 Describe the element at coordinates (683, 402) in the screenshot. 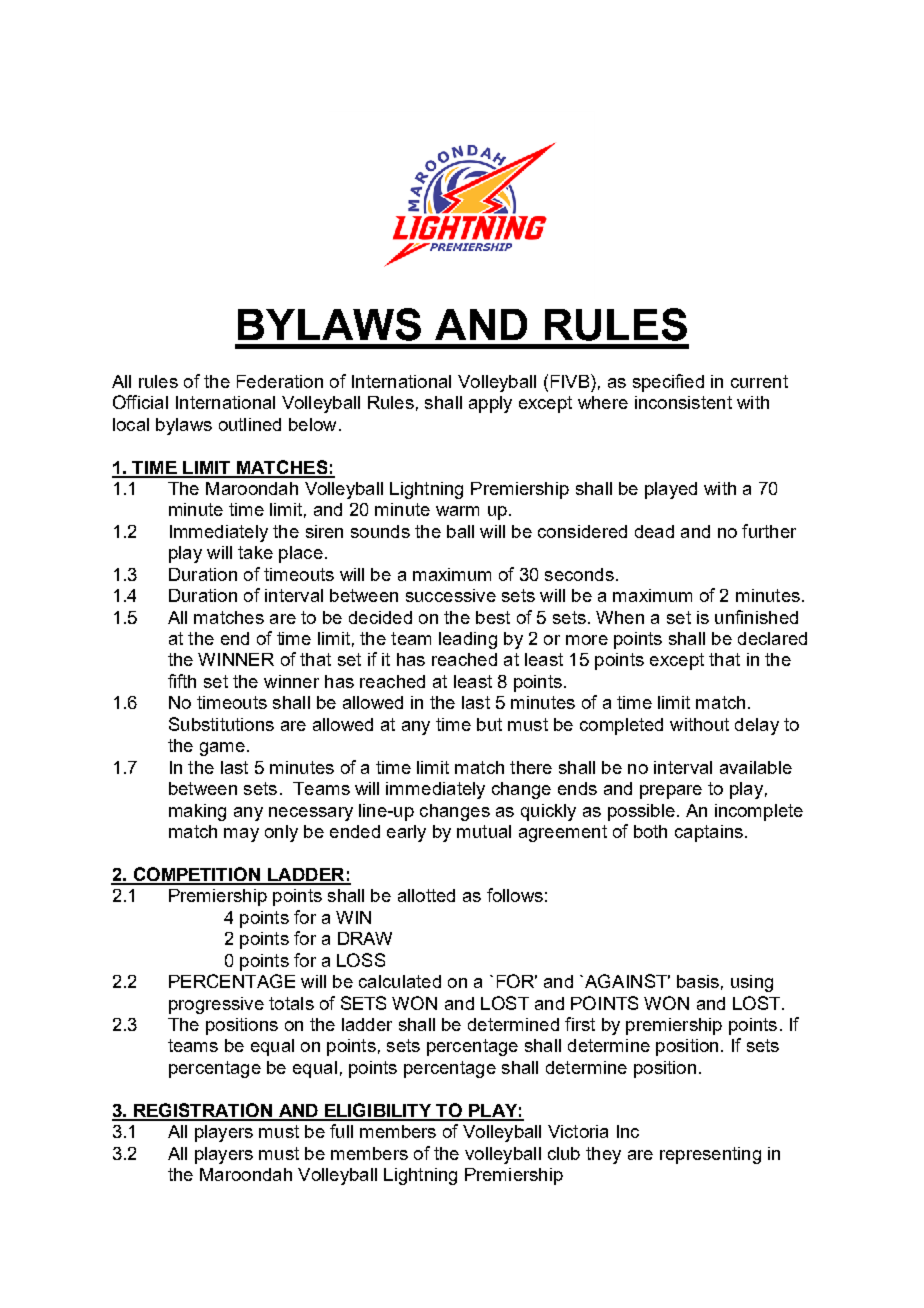

I see `inconsistent` at that location.
